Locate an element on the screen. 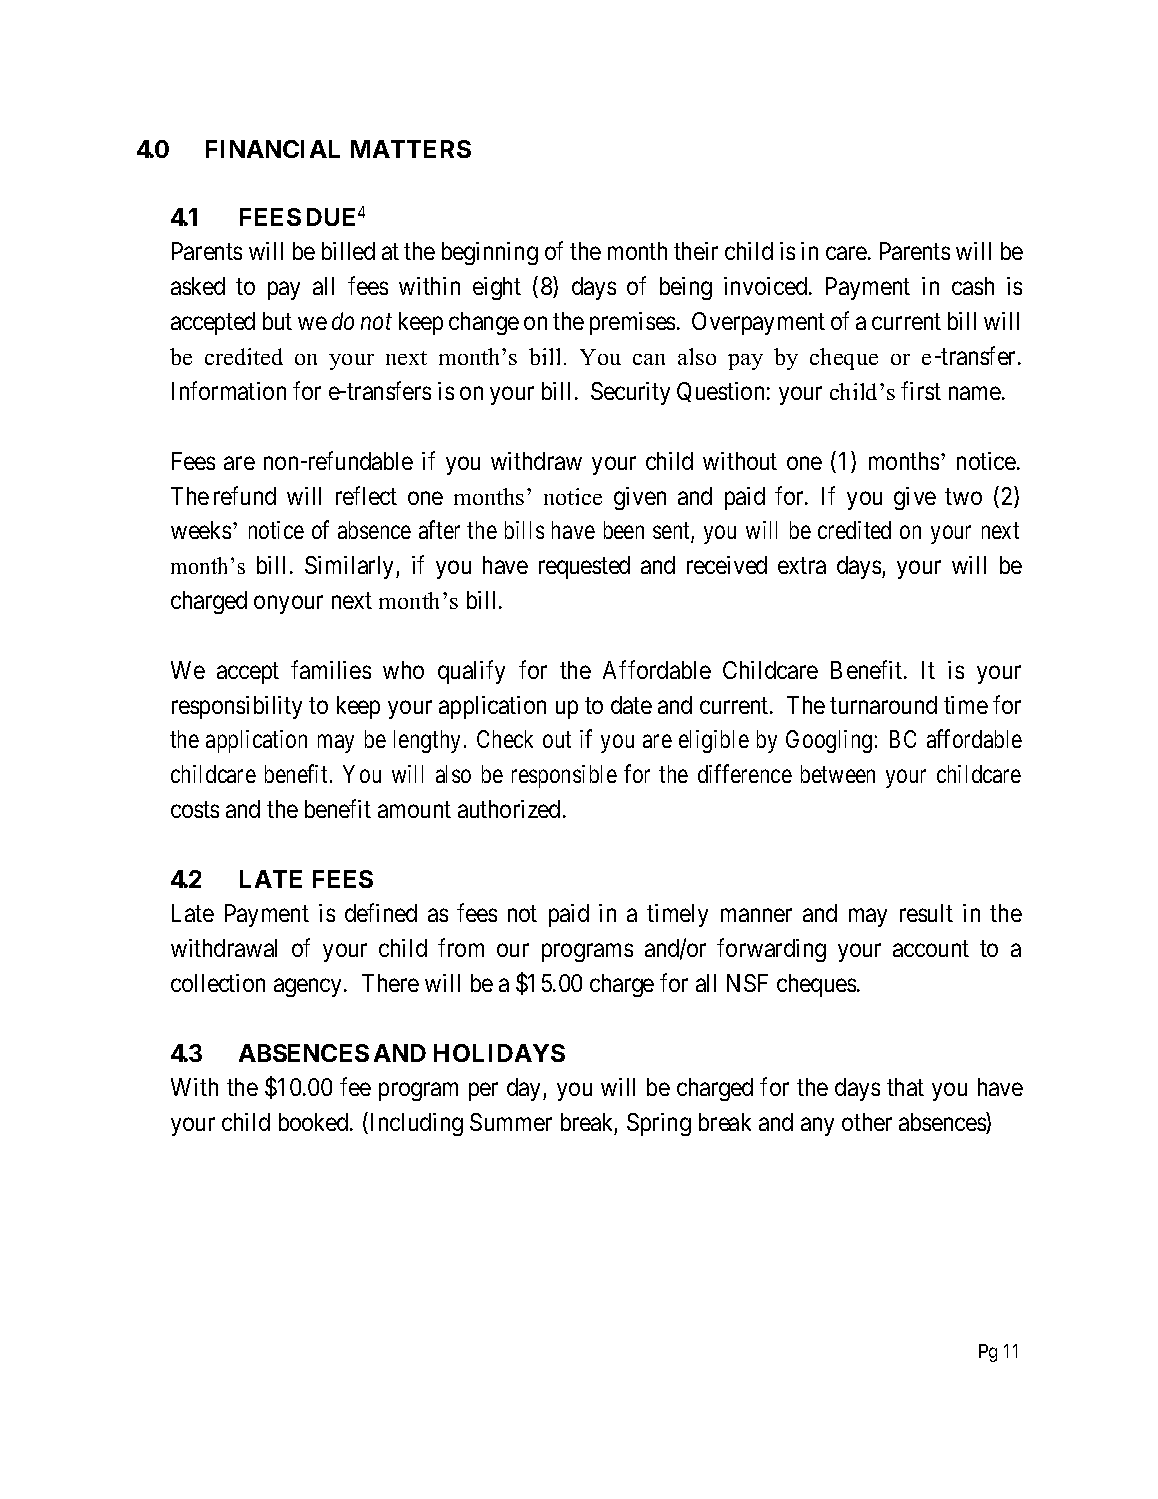 This screenshot has width=1158, height=1499. beginning is located at coordinates (490, 253).
